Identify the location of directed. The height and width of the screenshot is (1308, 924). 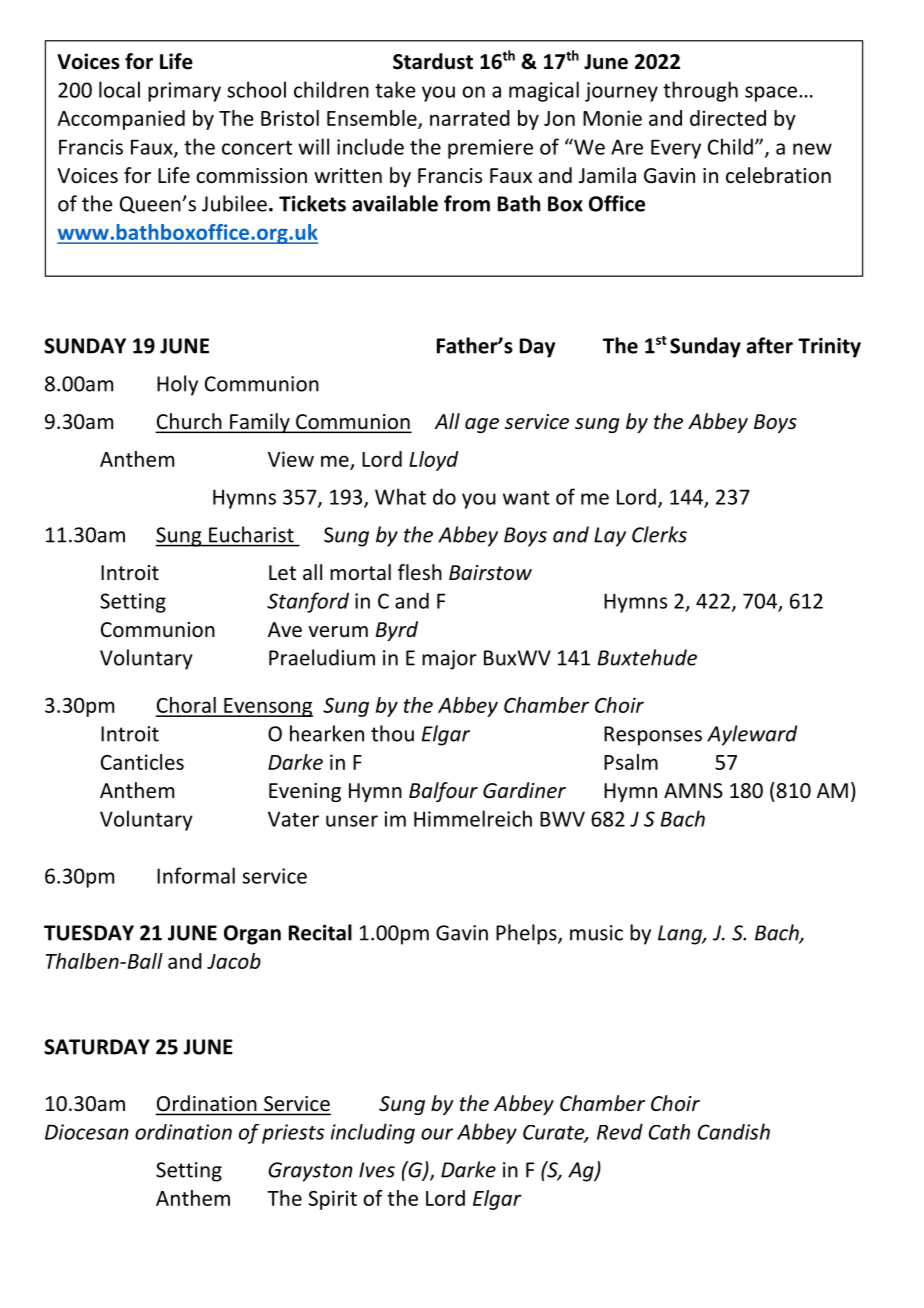
(728, 118).
